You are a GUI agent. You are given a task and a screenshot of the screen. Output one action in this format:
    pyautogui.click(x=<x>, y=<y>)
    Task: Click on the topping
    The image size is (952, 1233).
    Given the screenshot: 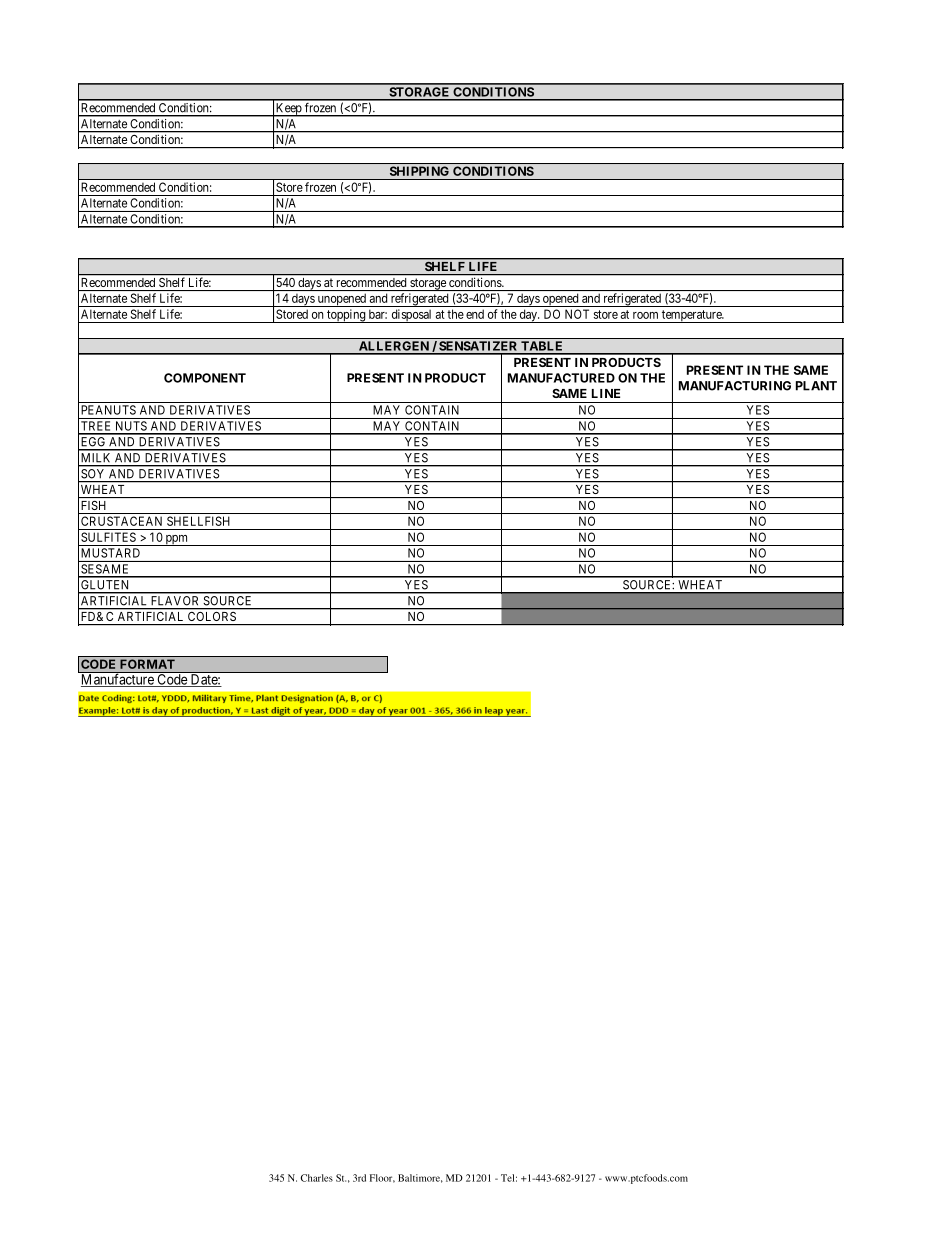 What is the action you would take?
    pyautogui.click(x=346, y=316)
